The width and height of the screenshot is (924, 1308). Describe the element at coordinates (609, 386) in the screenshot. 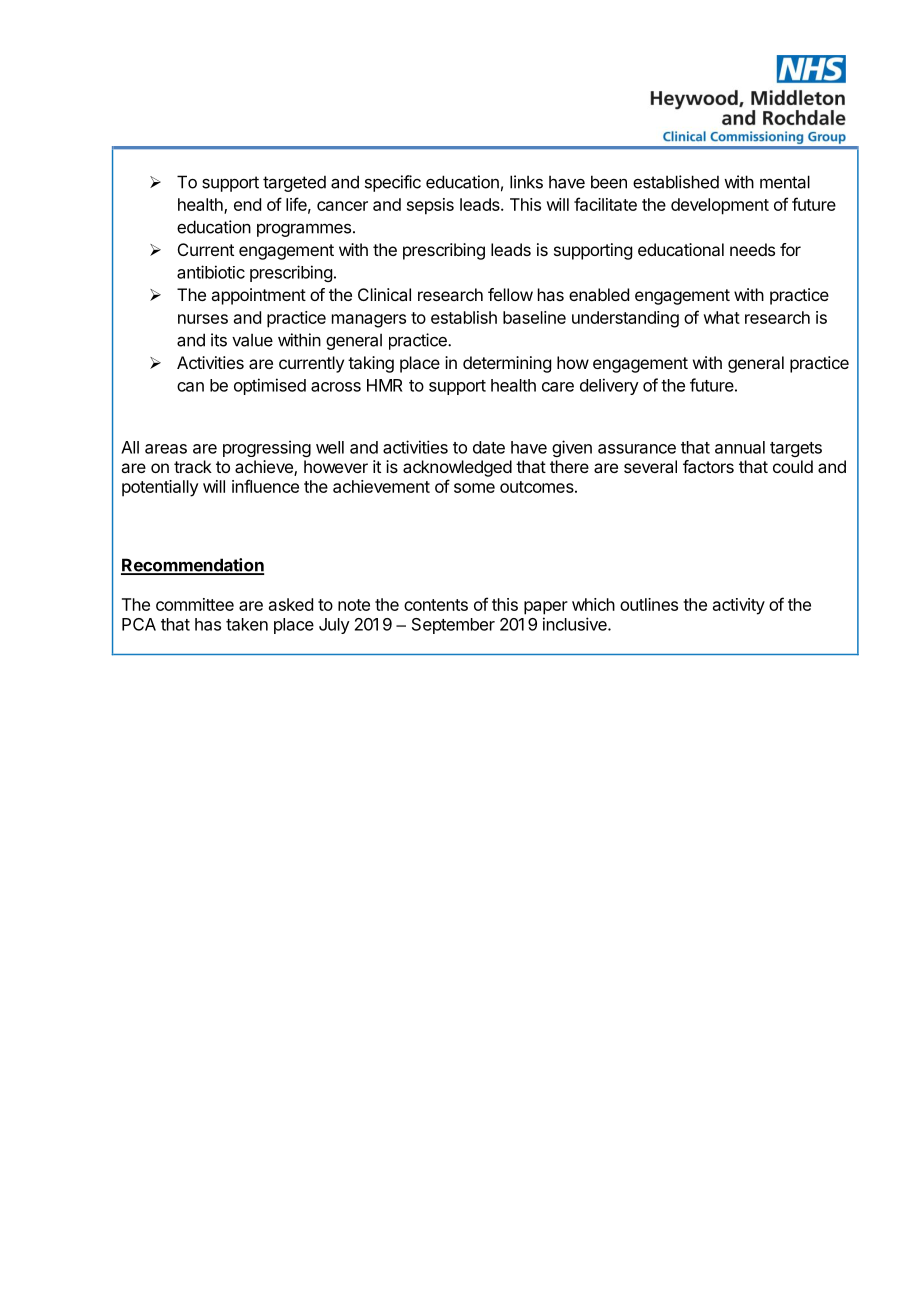

I see `delivery` at that location.
